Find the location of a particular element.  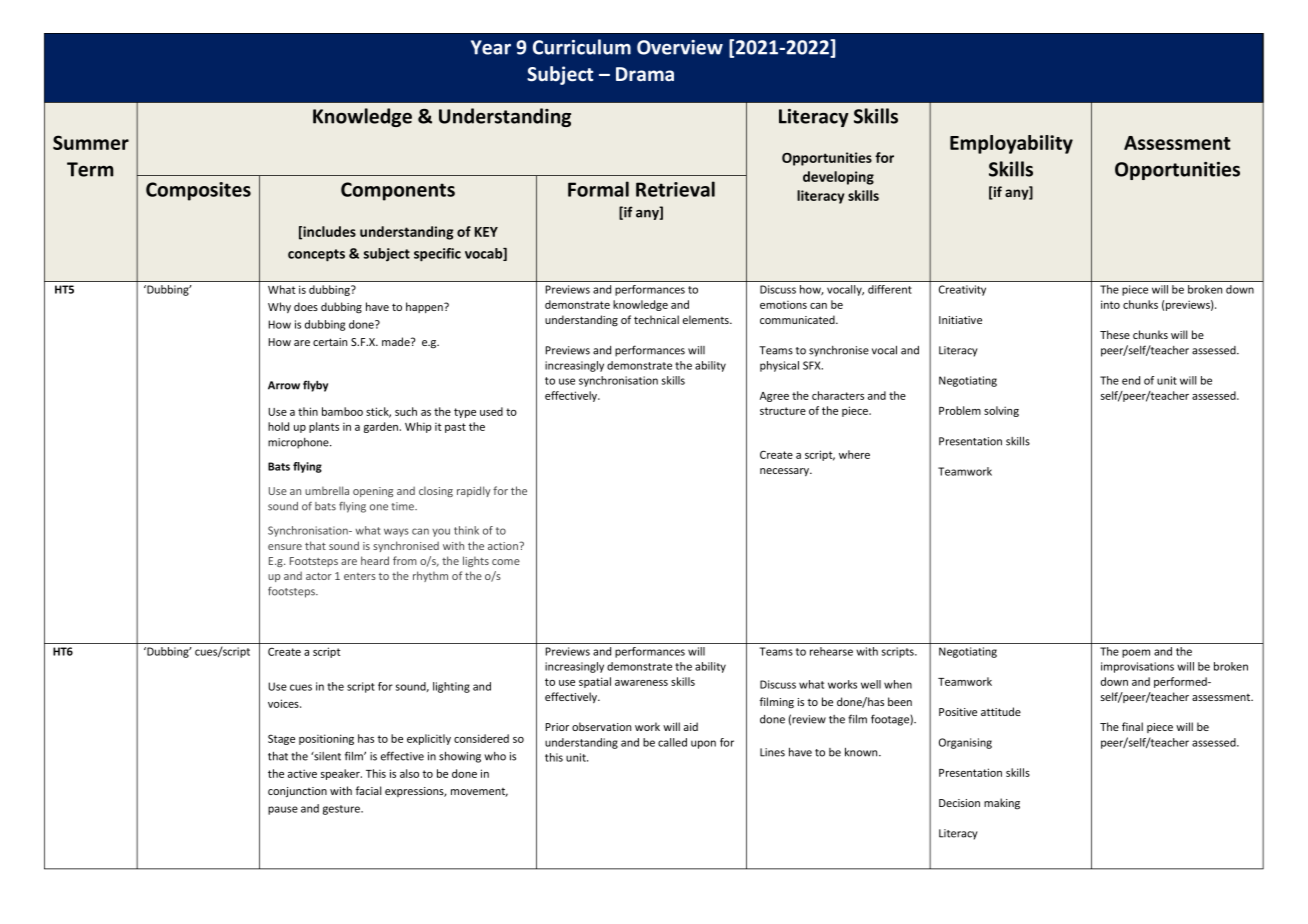

where is located at coordinates (854, 454).
